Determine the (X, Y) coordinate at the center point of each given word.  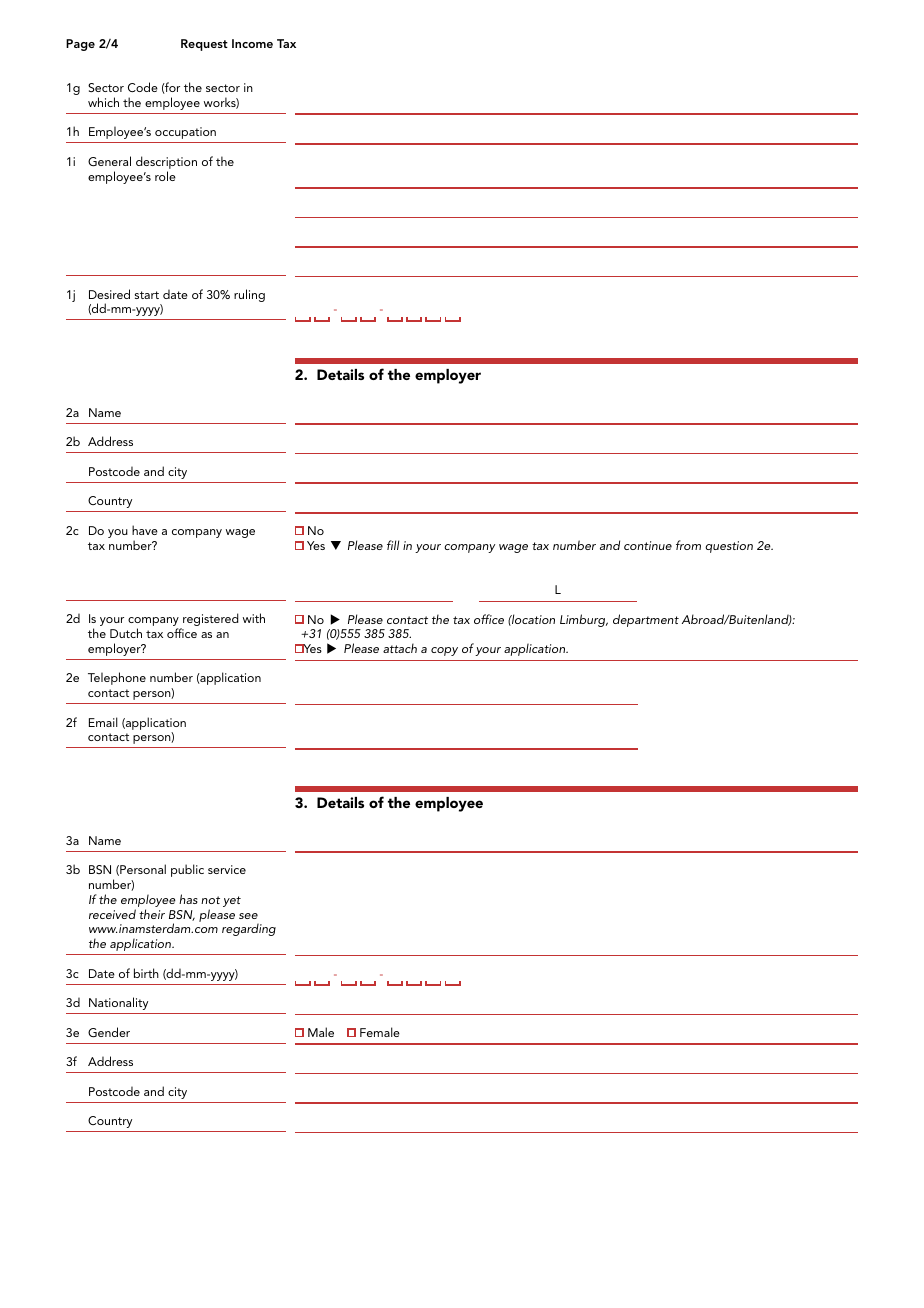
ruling (249, 295)
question (729, 547)
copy (444, 651)
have (145, 530)
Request (204, 45)
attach (400, 648)
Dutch (126, 633)
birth (146, 973)
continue (648, 545)
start (147, 295)
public (187, 870)
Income (252, 43)
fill (393, 545)
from (688, 545)
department (646, 620)
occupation (185, 133)
